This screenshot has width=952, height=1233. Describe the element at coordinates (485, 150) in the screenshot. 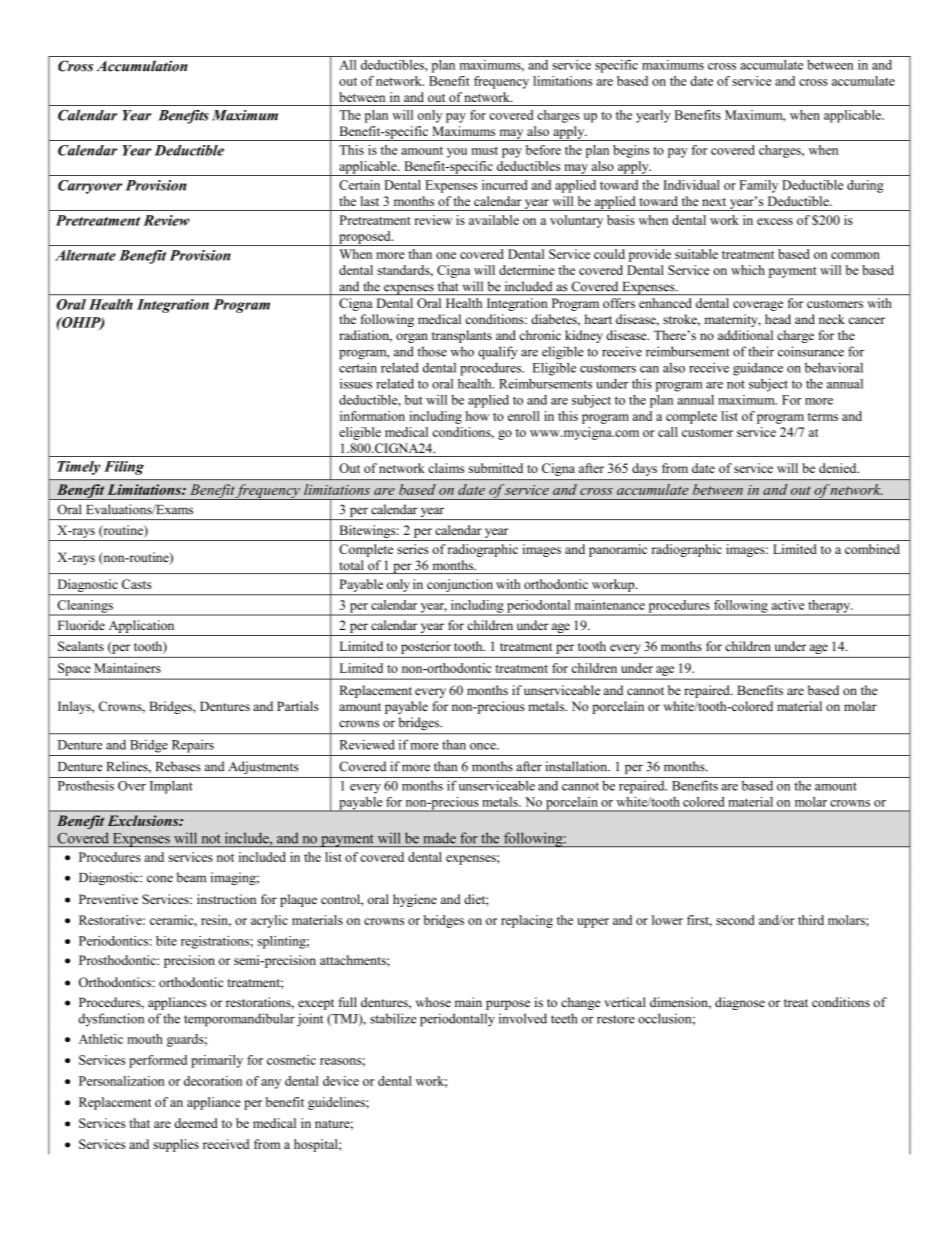

I see `must` at that location.
